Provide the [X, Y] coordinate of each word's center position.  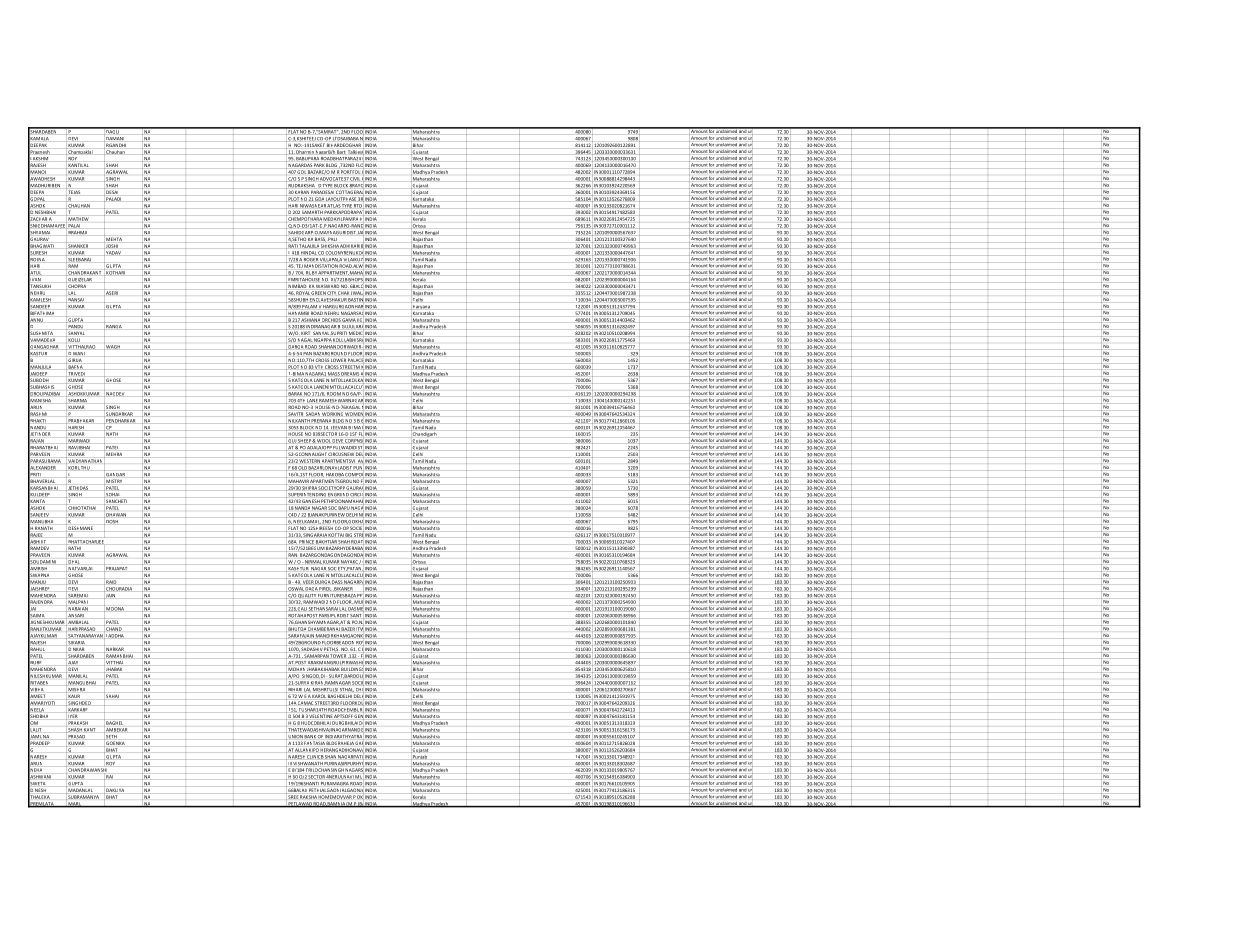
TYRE [346, 205]
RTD [358, 206]
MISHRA [77, 689]
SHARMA [78, 400]
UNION [294, 737]
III [291, 763]
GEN [358, 716]
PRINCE [306, 542]
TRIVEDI [77, 374]
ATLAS [334, 206]
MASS [334, 374]
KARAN [302, 192]
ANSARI [76, 615]
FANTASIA [314, 743]
